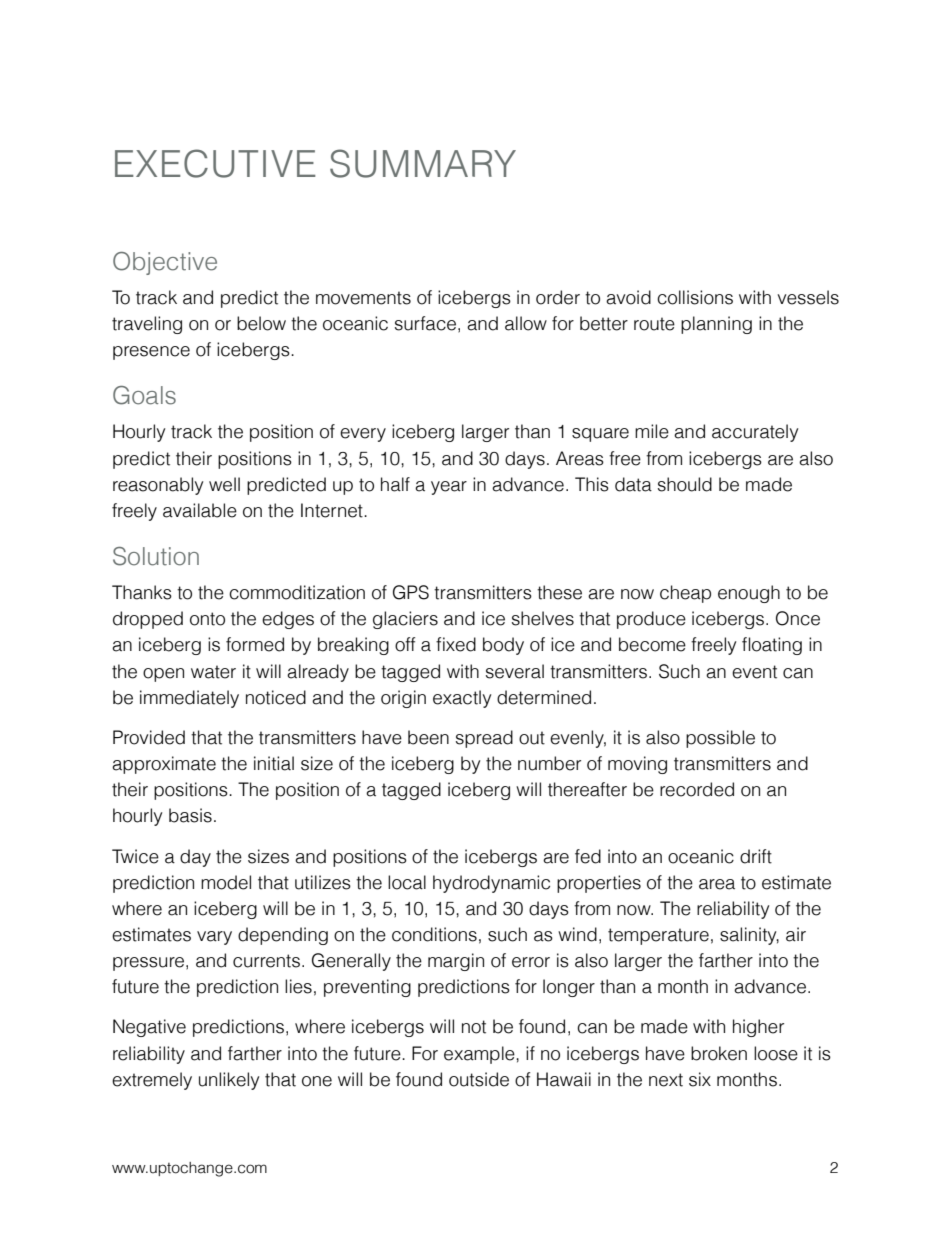  Describe the element at coordinates (164, 765) in the screenshot. I see `approximate` at that location.
